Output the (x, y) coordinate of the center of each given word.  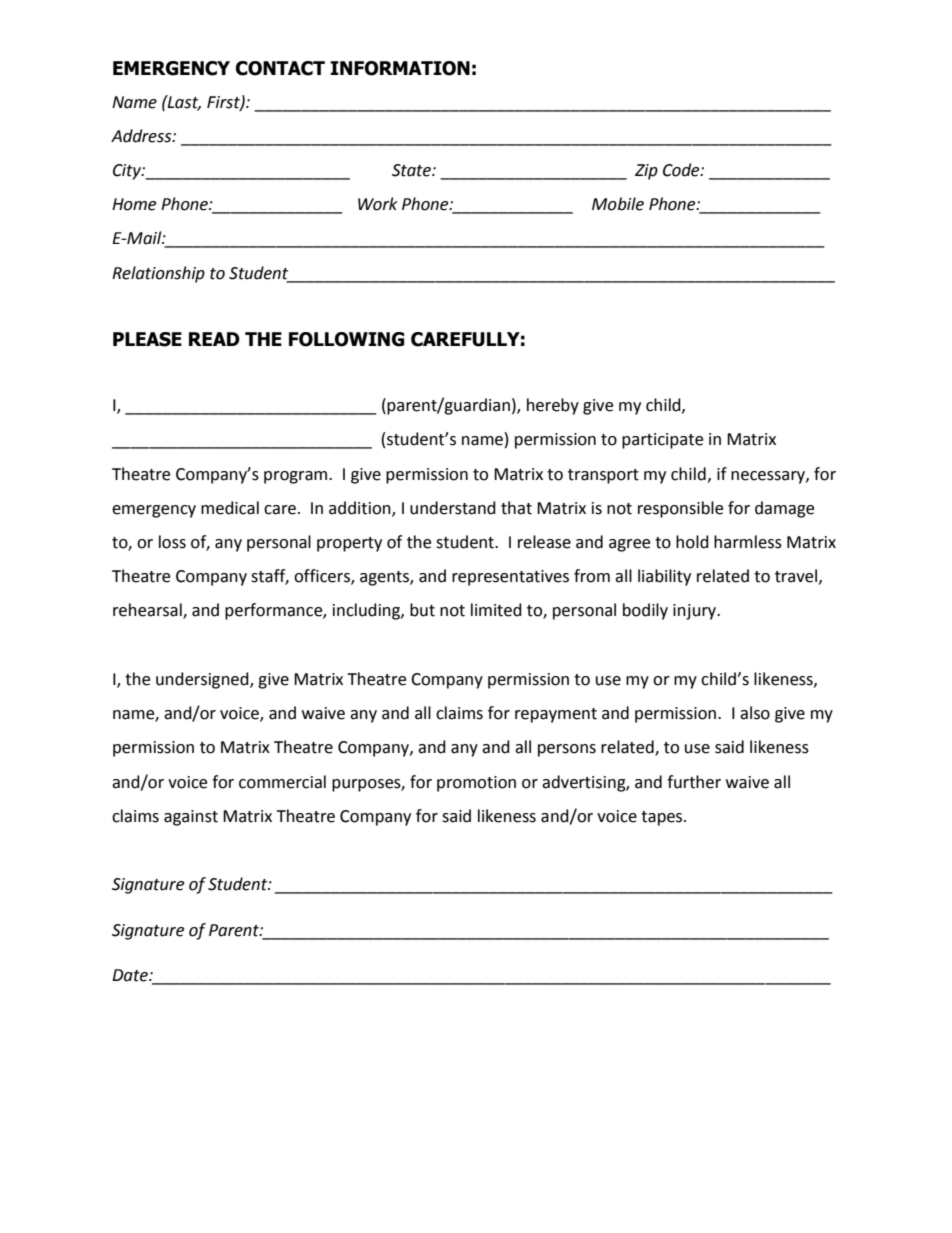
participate (662, 441)
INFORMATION (400, 68)
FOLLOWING (347, 339)
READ (214, 339)
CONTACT (280, 68)
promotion (476, 784)
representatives (510, 578)
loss (172, 542)
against (191, 818)
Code (682, 170)
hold (692, 542)
